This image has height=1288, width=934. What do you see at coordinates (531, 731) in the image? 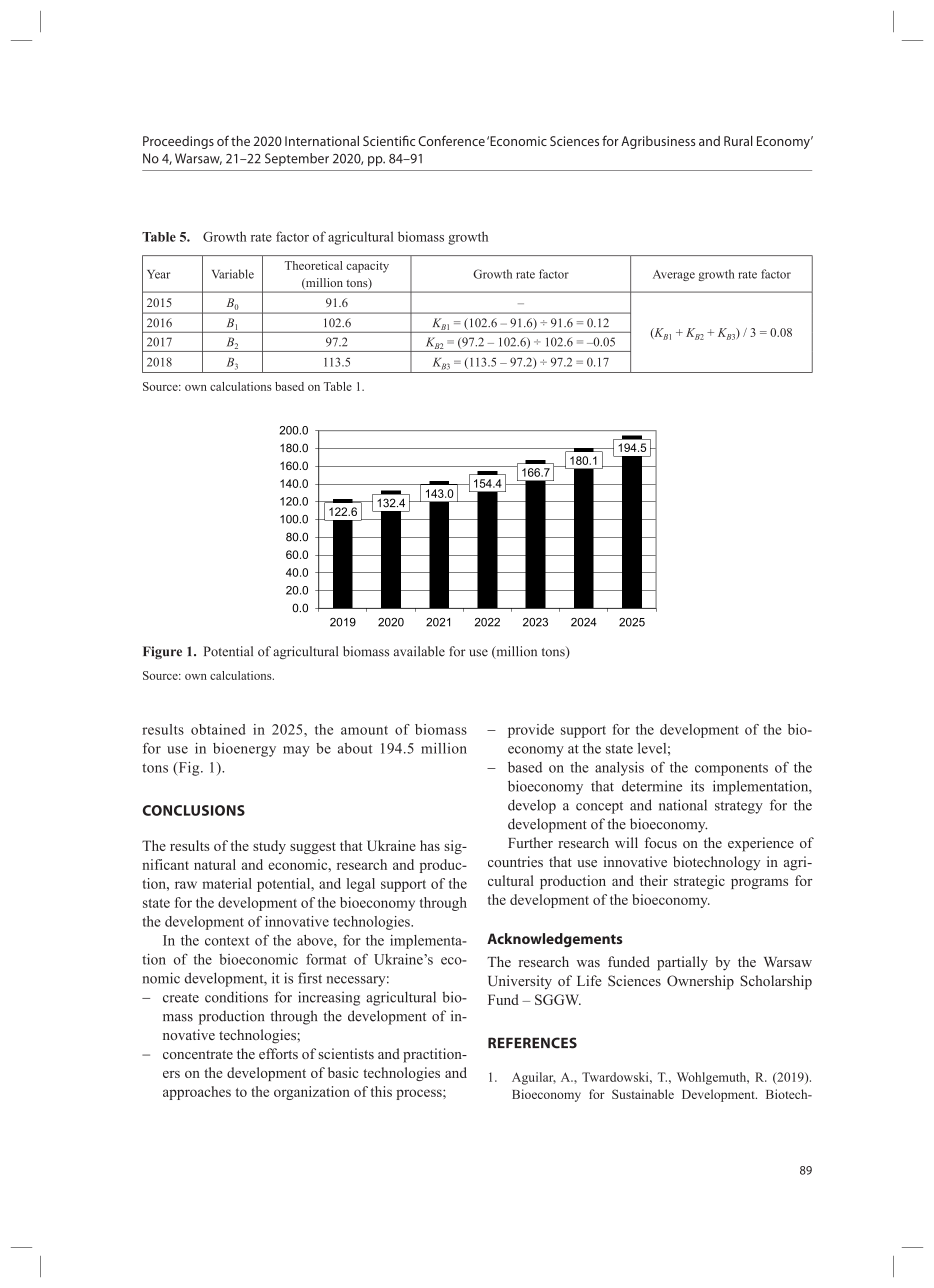
I see `provide` at bounding box center [531, 731].
